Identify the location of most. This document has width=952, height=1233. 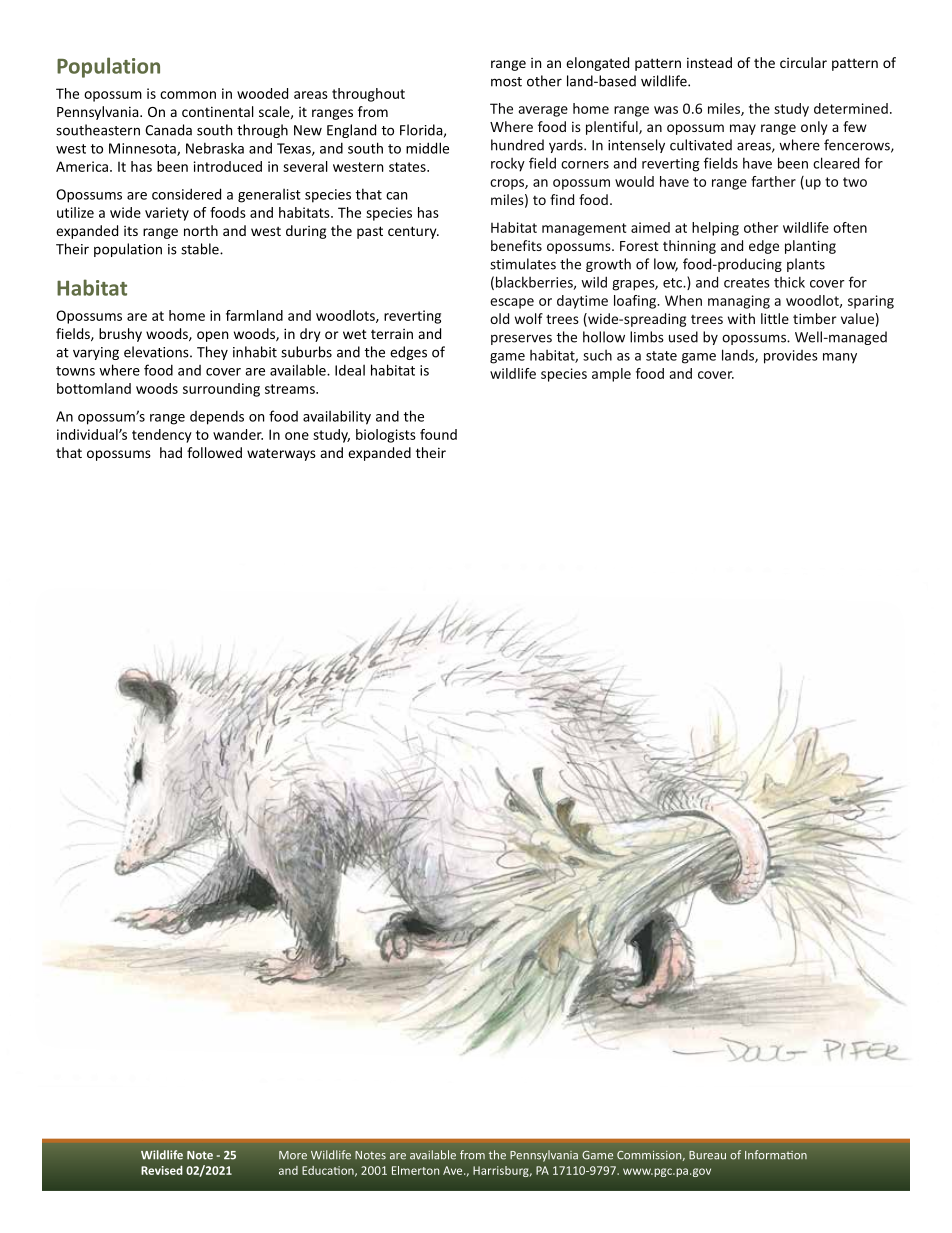
(506, 82).
